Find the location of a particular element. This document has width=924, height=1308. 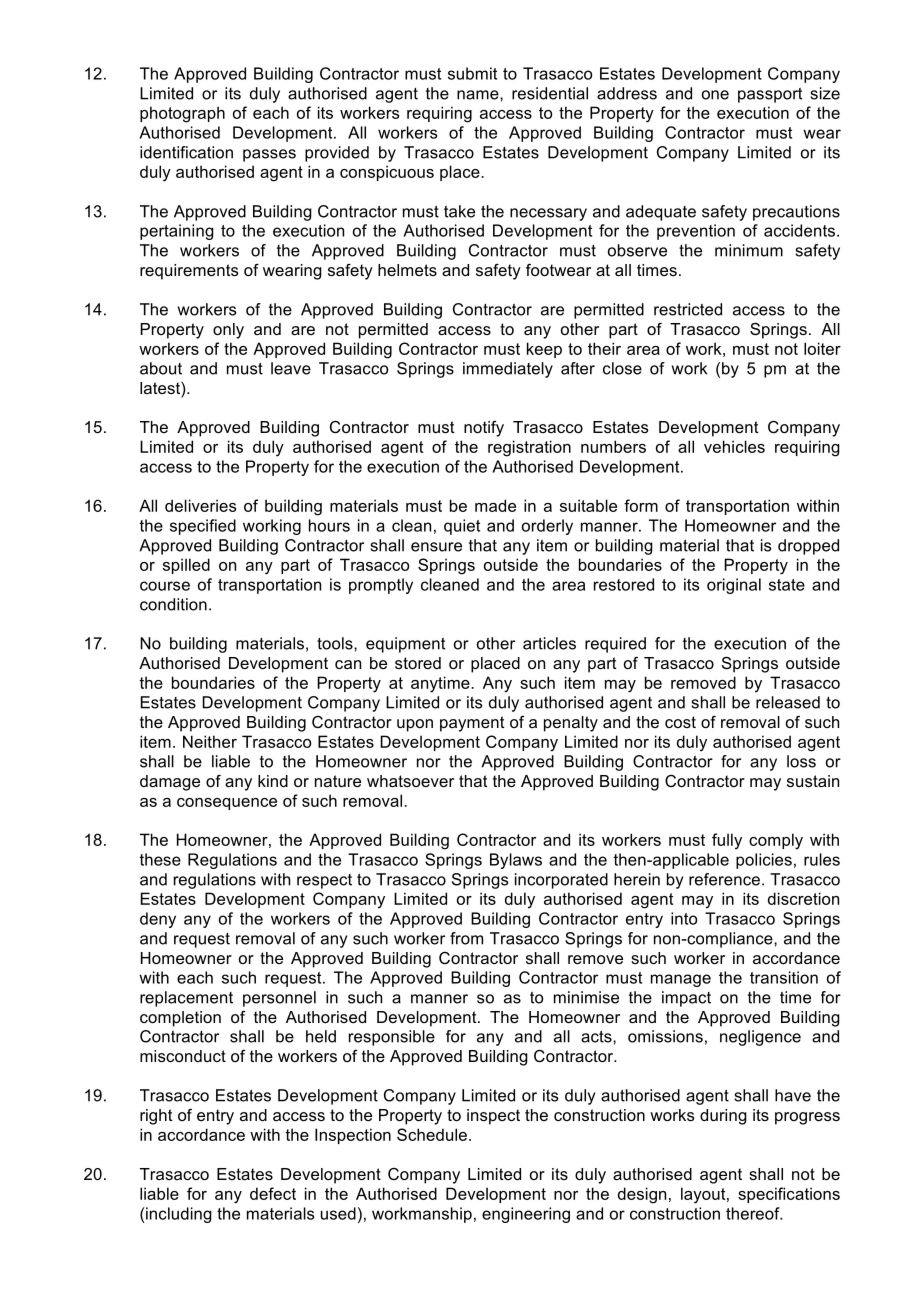

only is located at coordinates (228, 331).
